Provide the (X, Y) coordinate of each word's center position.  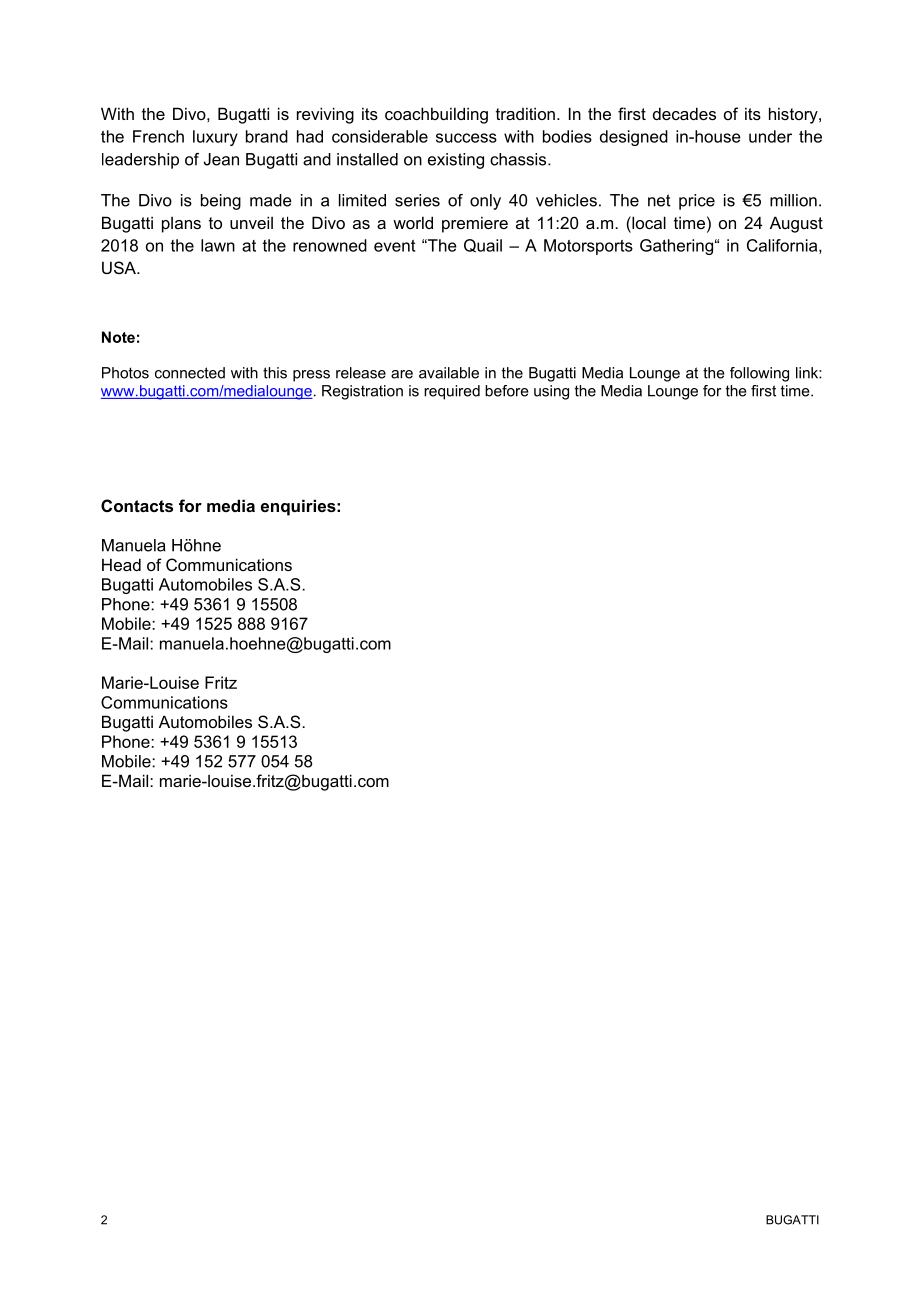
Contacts (137, 505)
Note (118, 337)
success (466, 138)
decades (684, 113)
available (449, 373)
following (759, 374)
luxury (215, 138)
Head (121, 564)
